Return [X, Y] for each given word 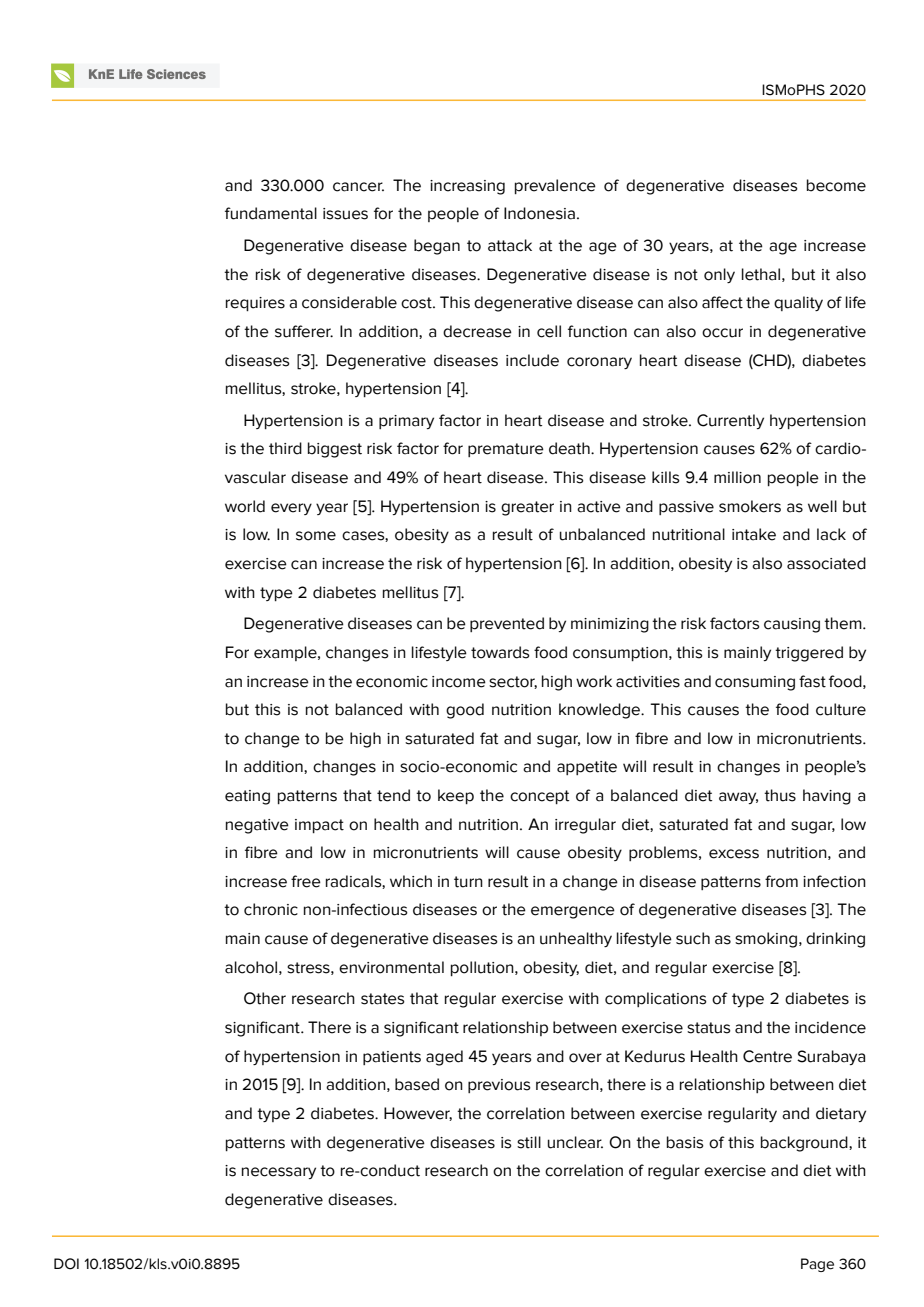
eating [247, 797]
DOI [66, 1264]
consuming [755, 683]
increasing [467, 187]
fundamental [271, 213]
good [465, 711]
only [719, 275]
